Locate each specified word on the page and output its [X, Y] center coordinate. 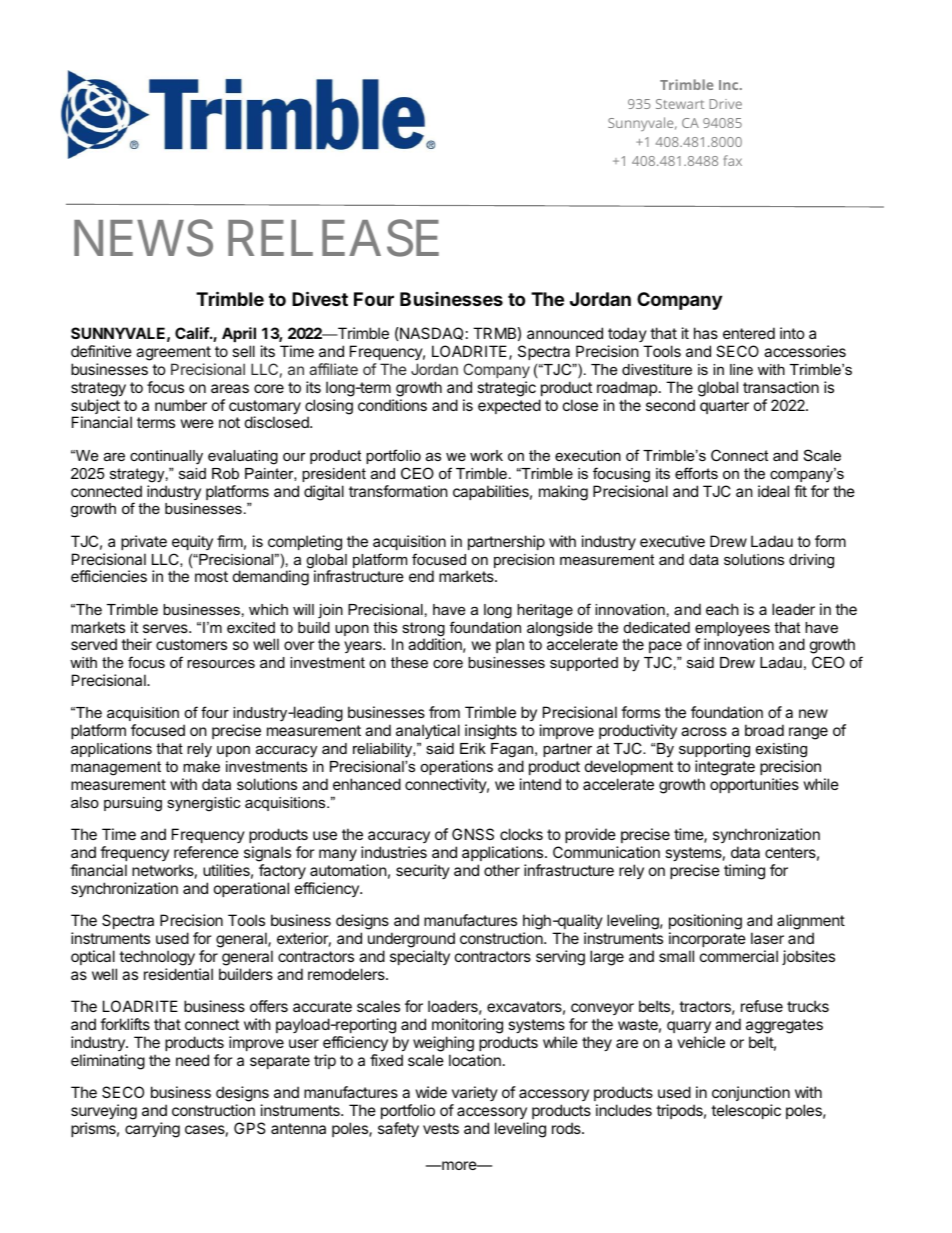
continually [166, 457]
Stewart [680, 104]
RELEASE [333, 239]
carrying [152, 1130]
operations [456, 767]
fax [732, 160]
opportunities [754, 785]
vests [441, 1128]
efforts [696, 473]
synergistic [203, 804]
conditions [392, 405]
